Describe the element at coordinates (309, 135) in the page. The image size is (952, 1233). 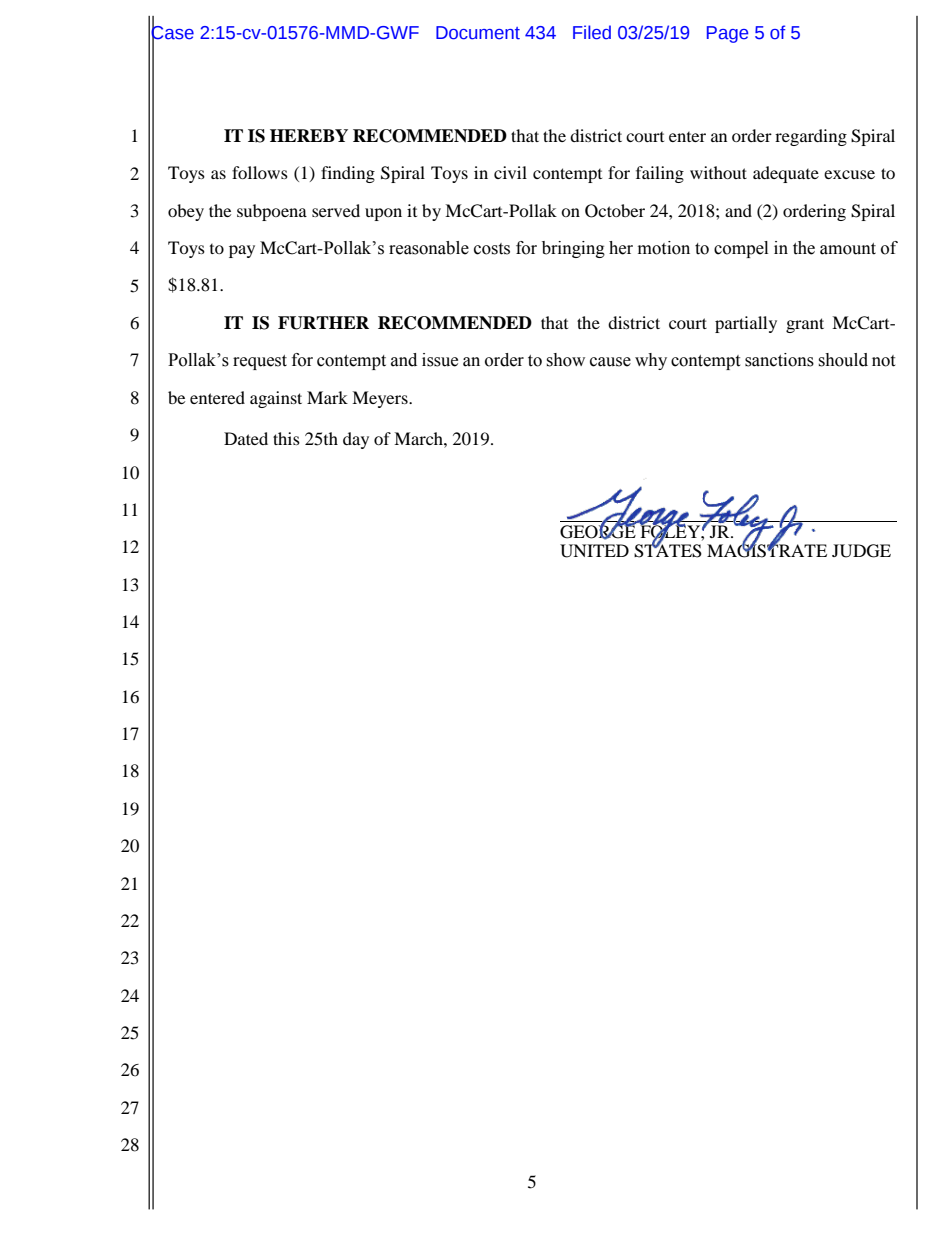
I see `HEREBY` at that location.
